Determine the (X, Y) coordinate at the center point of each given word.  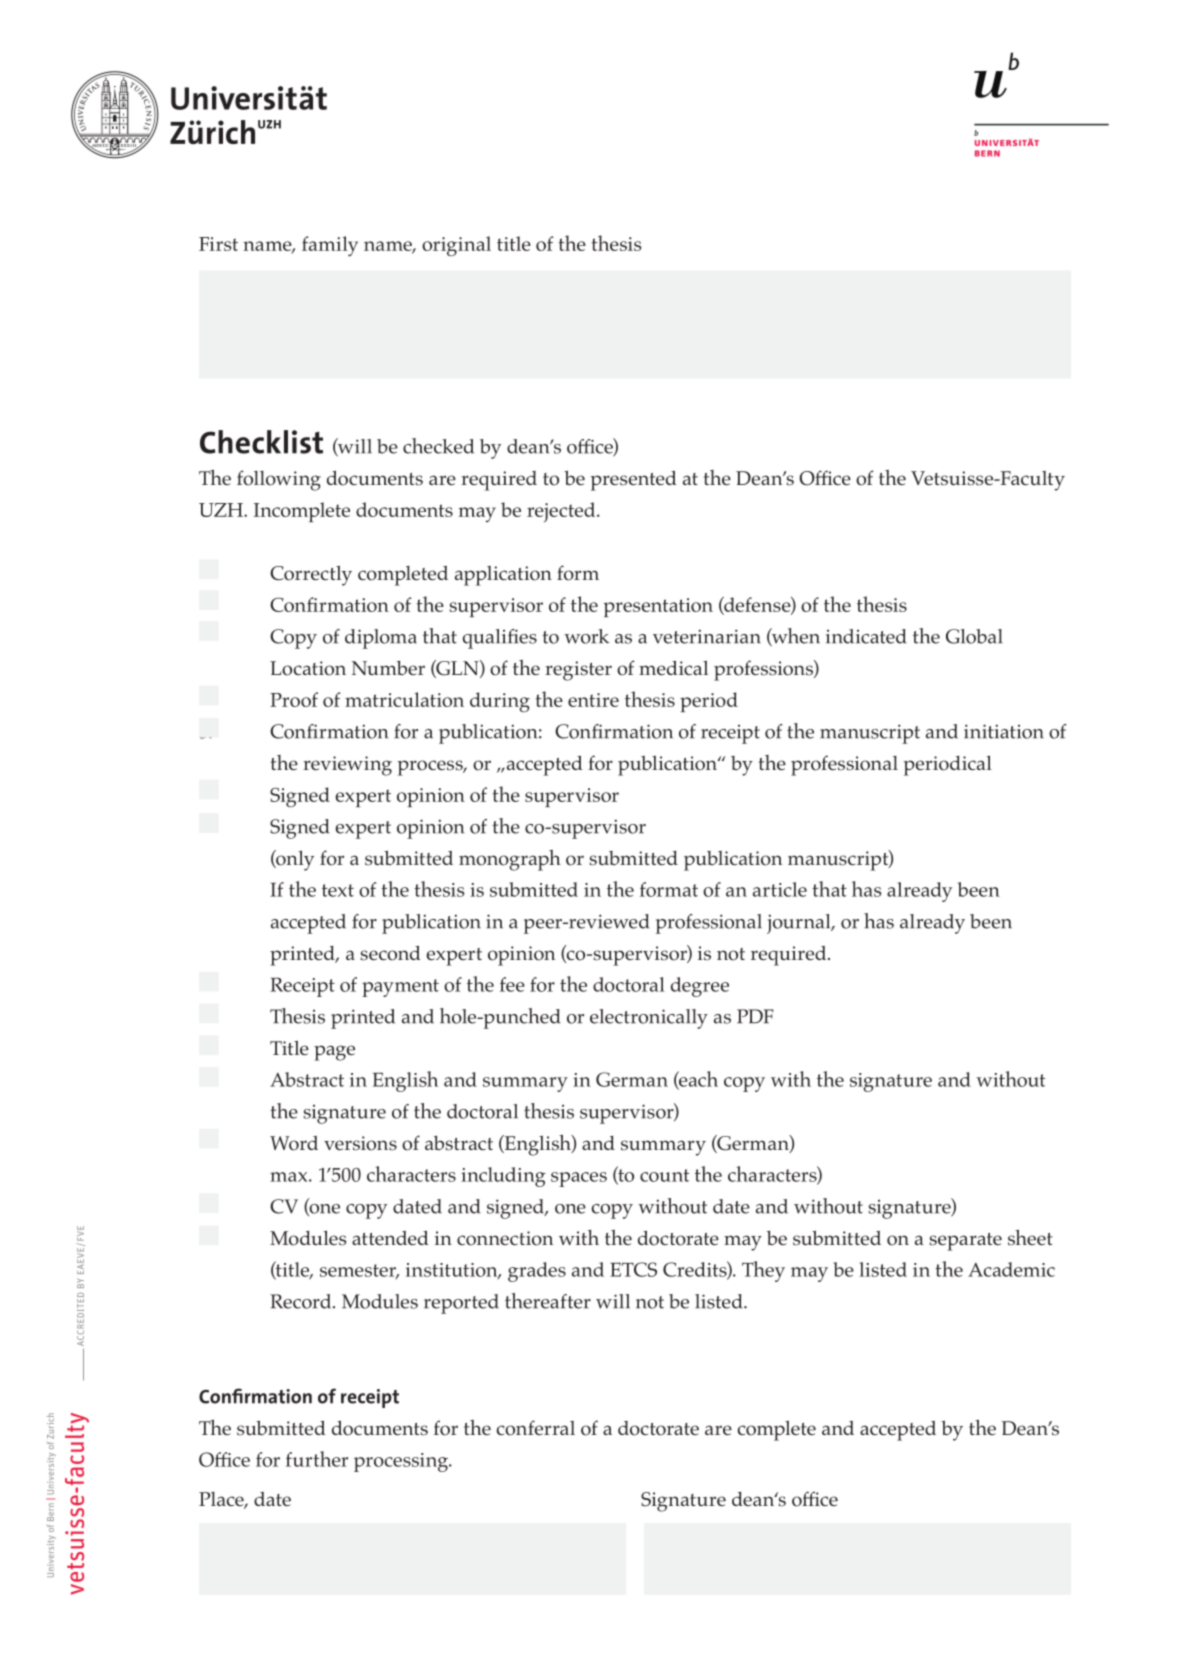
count (664, 1175)
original (456, 246)
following (279, 480)
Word (294, 1143)
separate (966, 1242)
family (330, 246)
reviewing (347, 766)
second (391, 953)
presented (634, 481)
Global (974, 636)
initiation (1004, 731)
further (317, 1459)
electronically (649, 1019)
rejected (562, 512)
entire (593, 700)
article (780, 889)
